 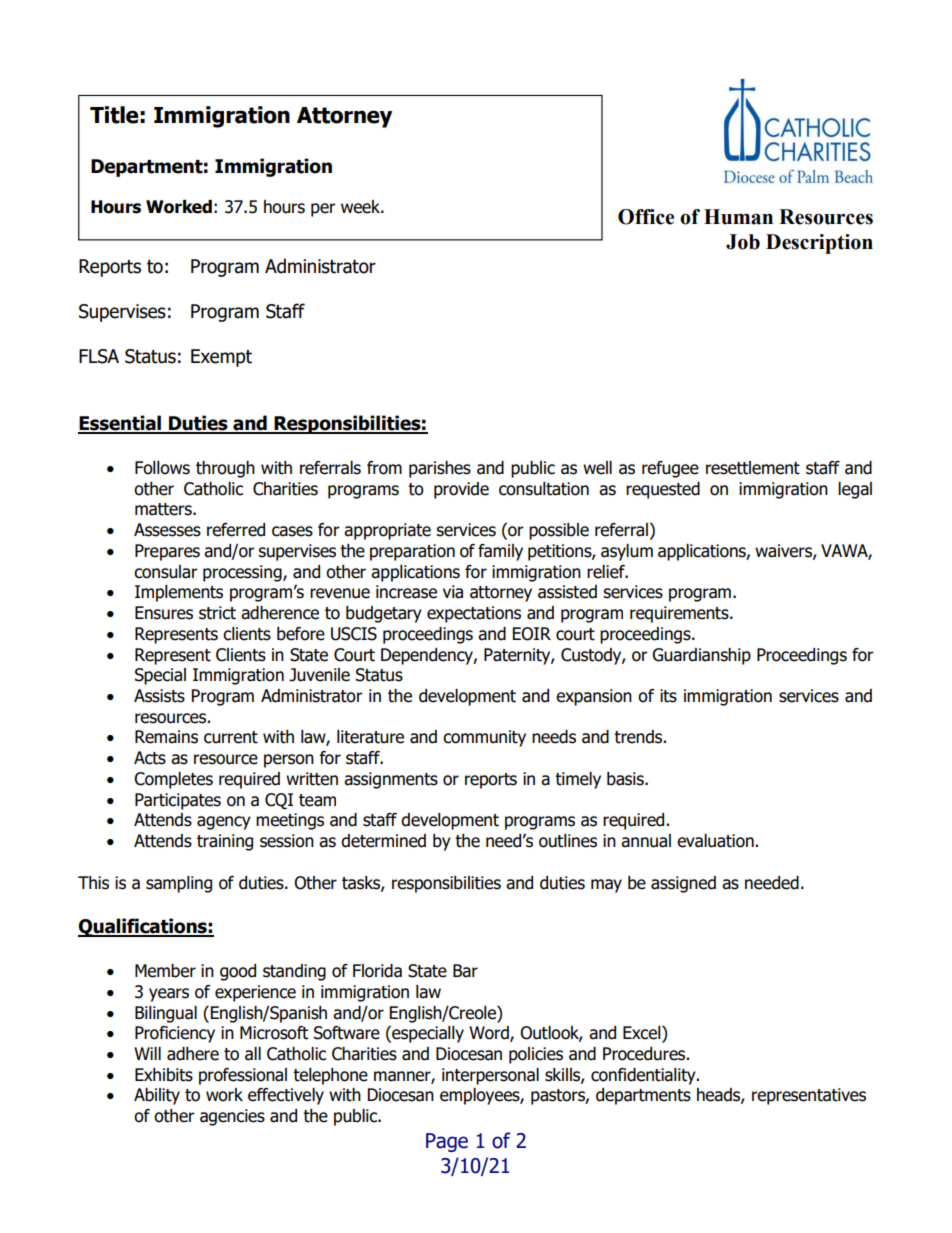 What do you see at coordinates (167, 530) in the document?
I see `Assesses` at bounding box center [167, 530].
